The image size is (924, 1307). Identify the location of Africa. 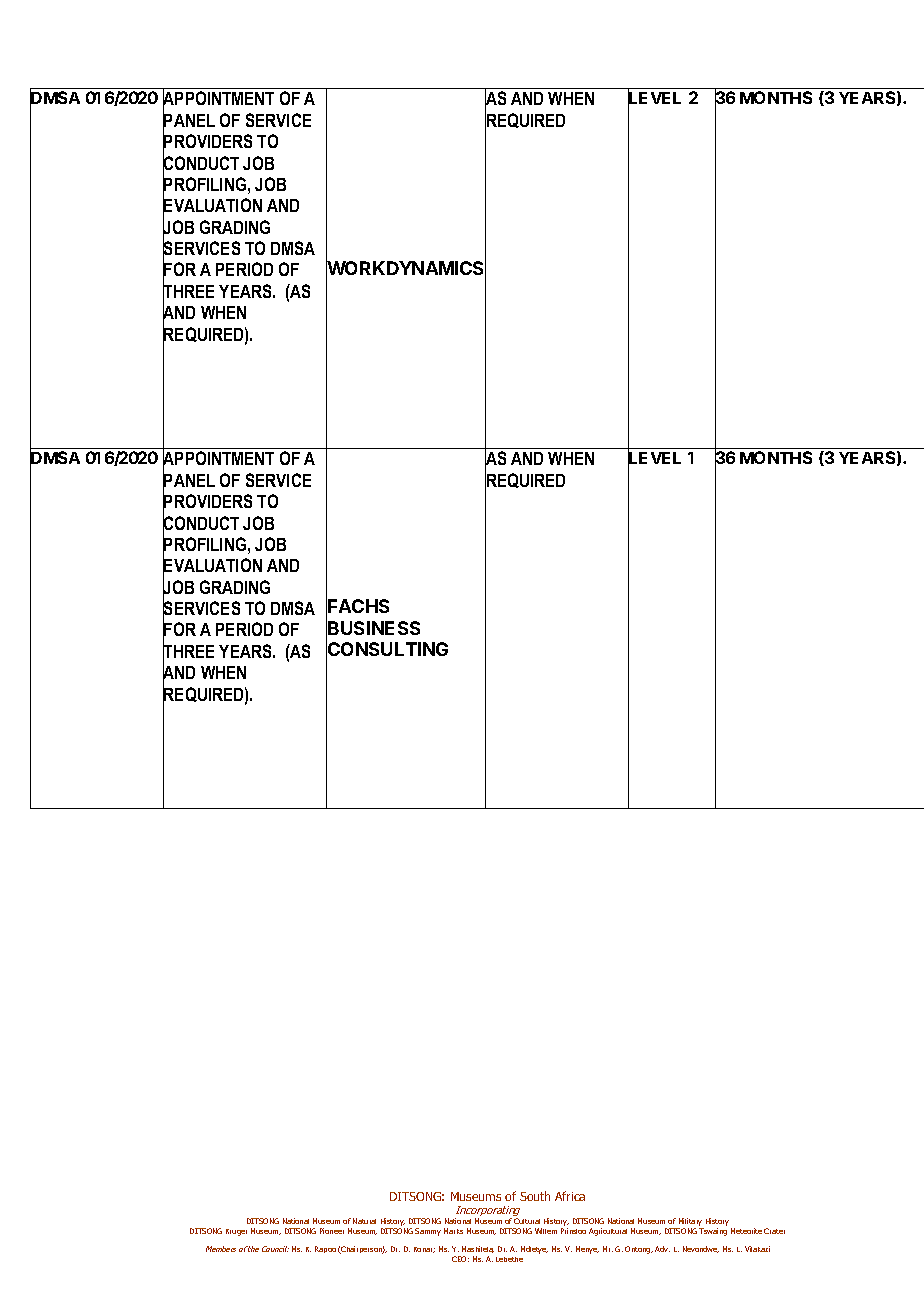
(570, 1196).
